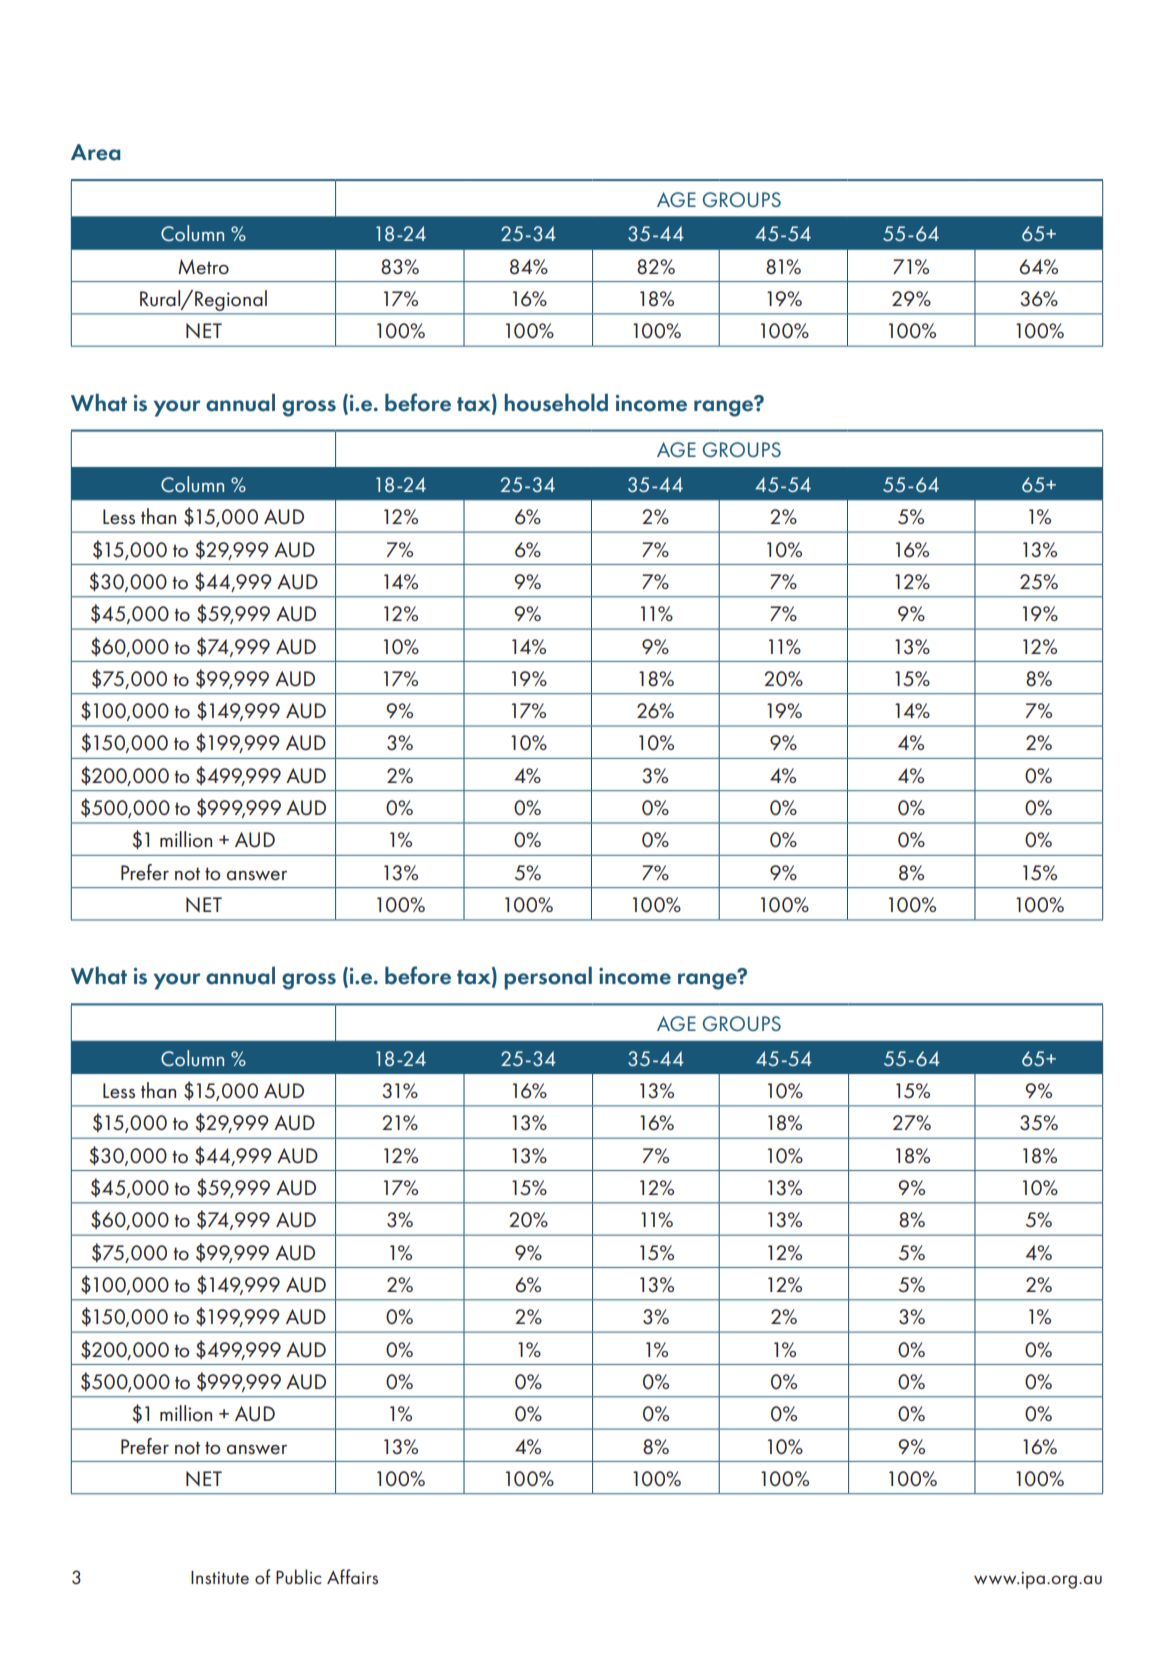  What do you see at coordinates (548, 978) in the screenshot?
I see `personal` at bounding box center [548, 978].
